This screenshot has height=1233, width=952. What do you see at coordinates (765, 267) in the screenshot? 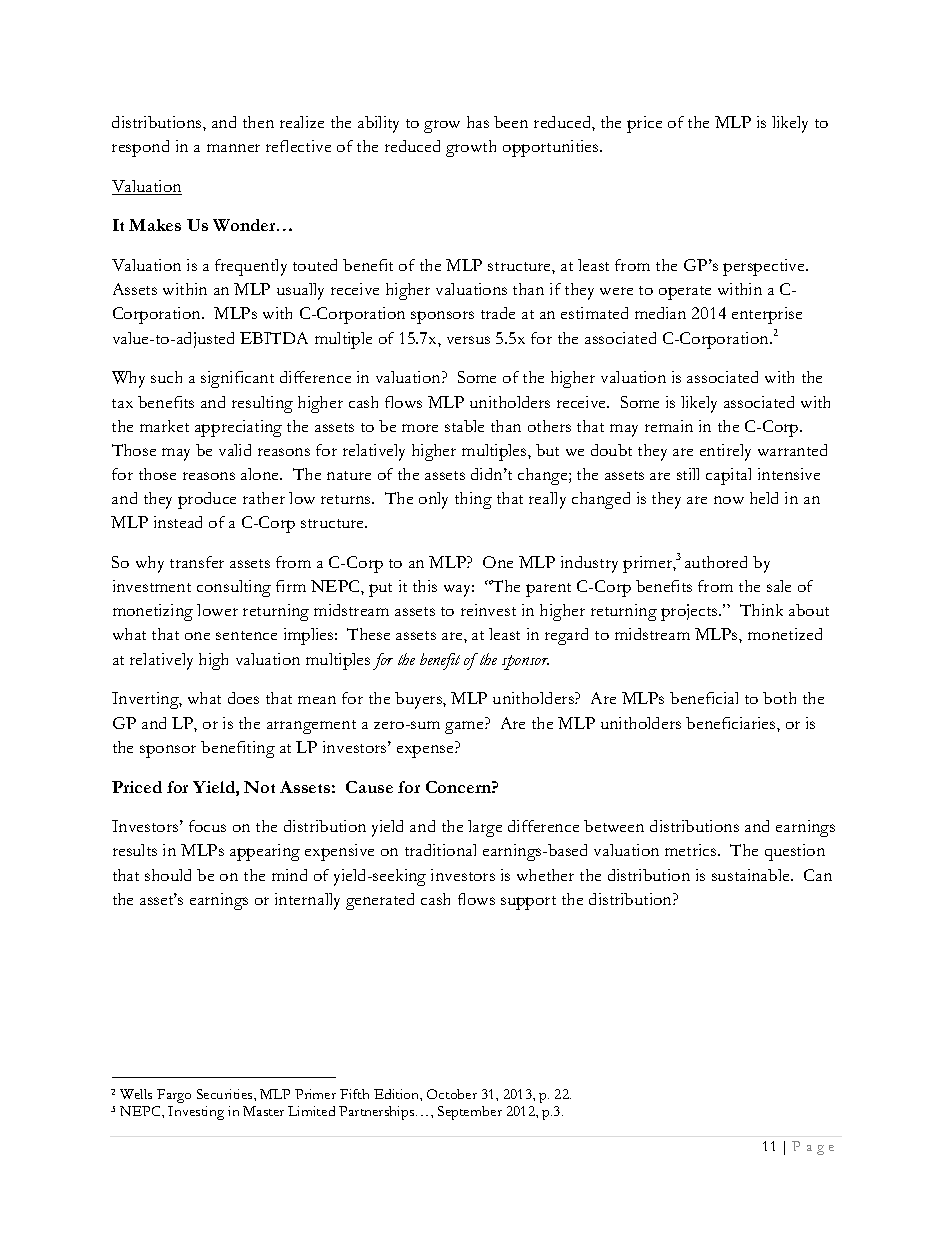
I see `perspective` at bounding box center [765, 267].
